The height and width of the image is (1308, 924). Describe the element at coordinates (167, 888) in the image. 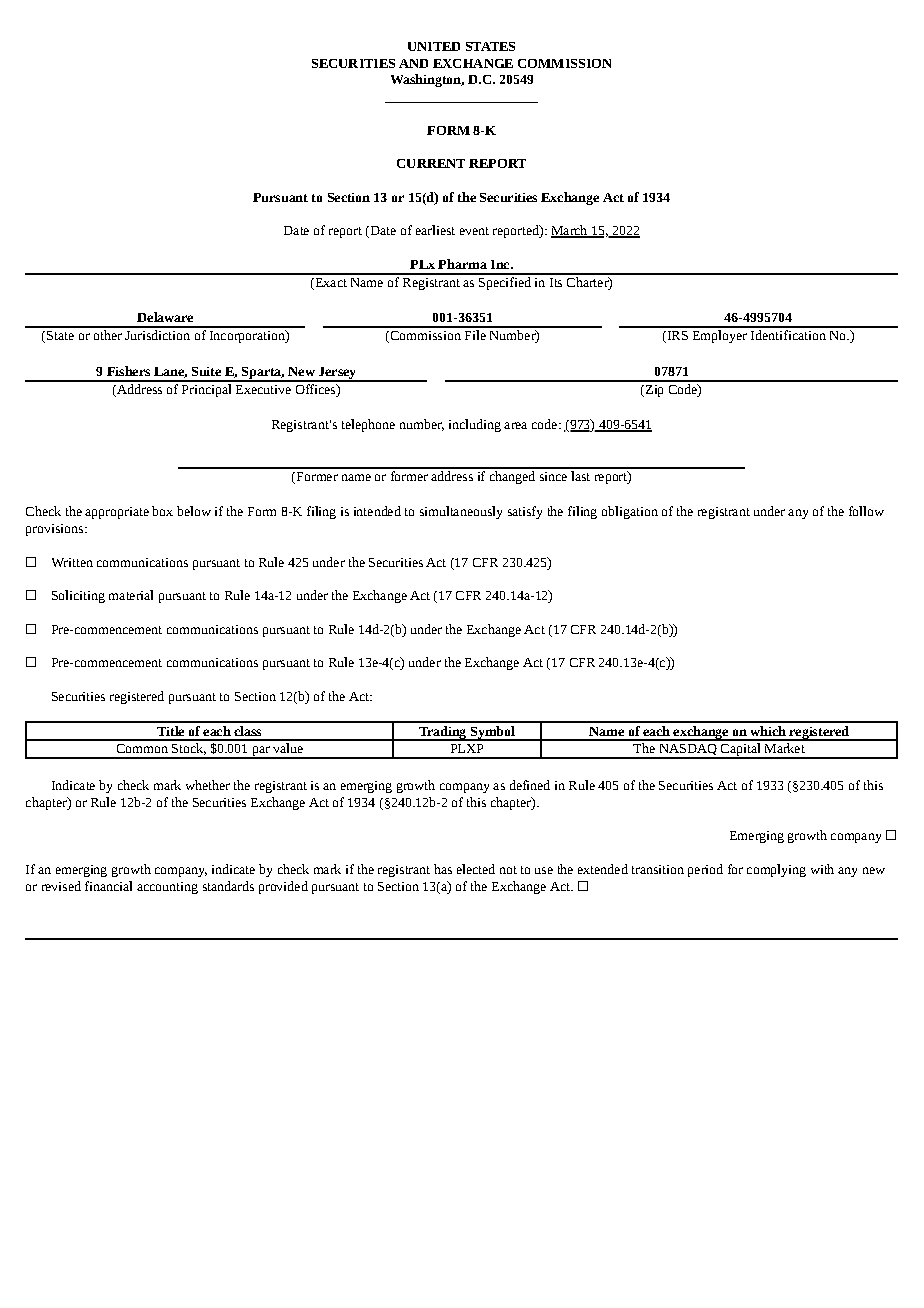

I see `accounting` at that location.
